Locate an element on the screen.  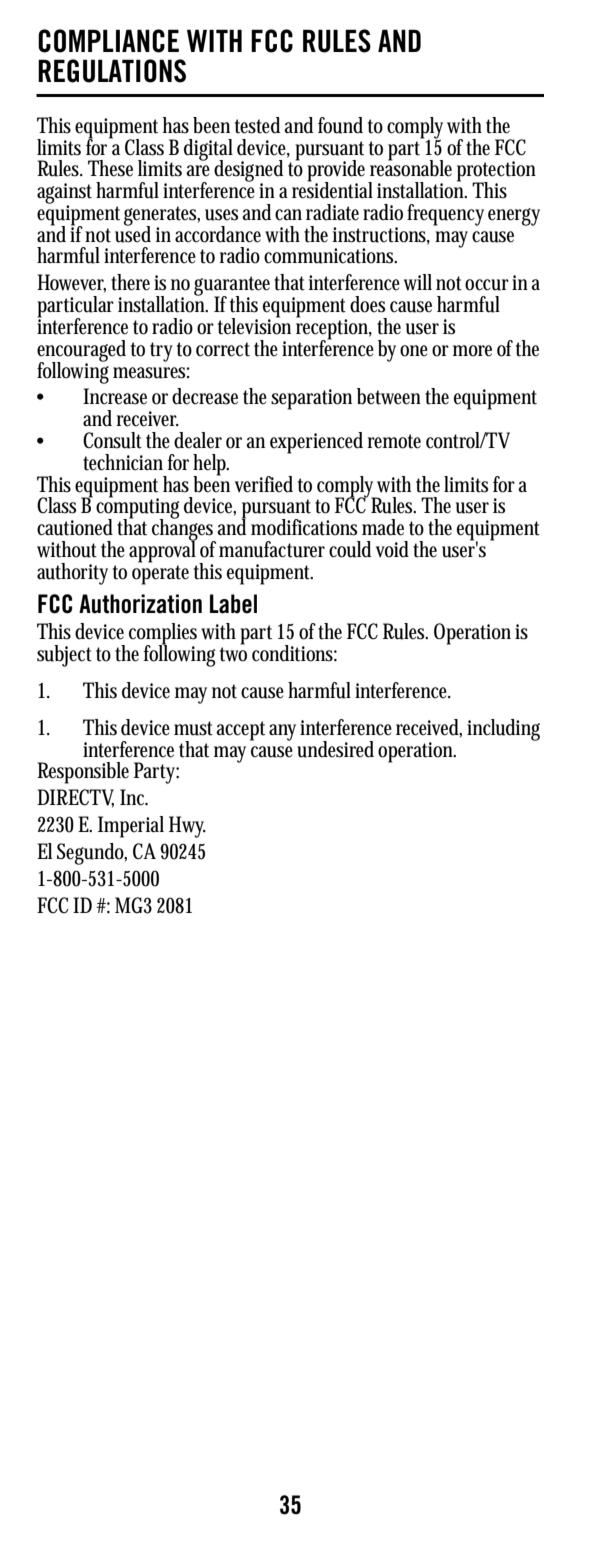
REGULATIONS is located at coordinates (112, 71).
